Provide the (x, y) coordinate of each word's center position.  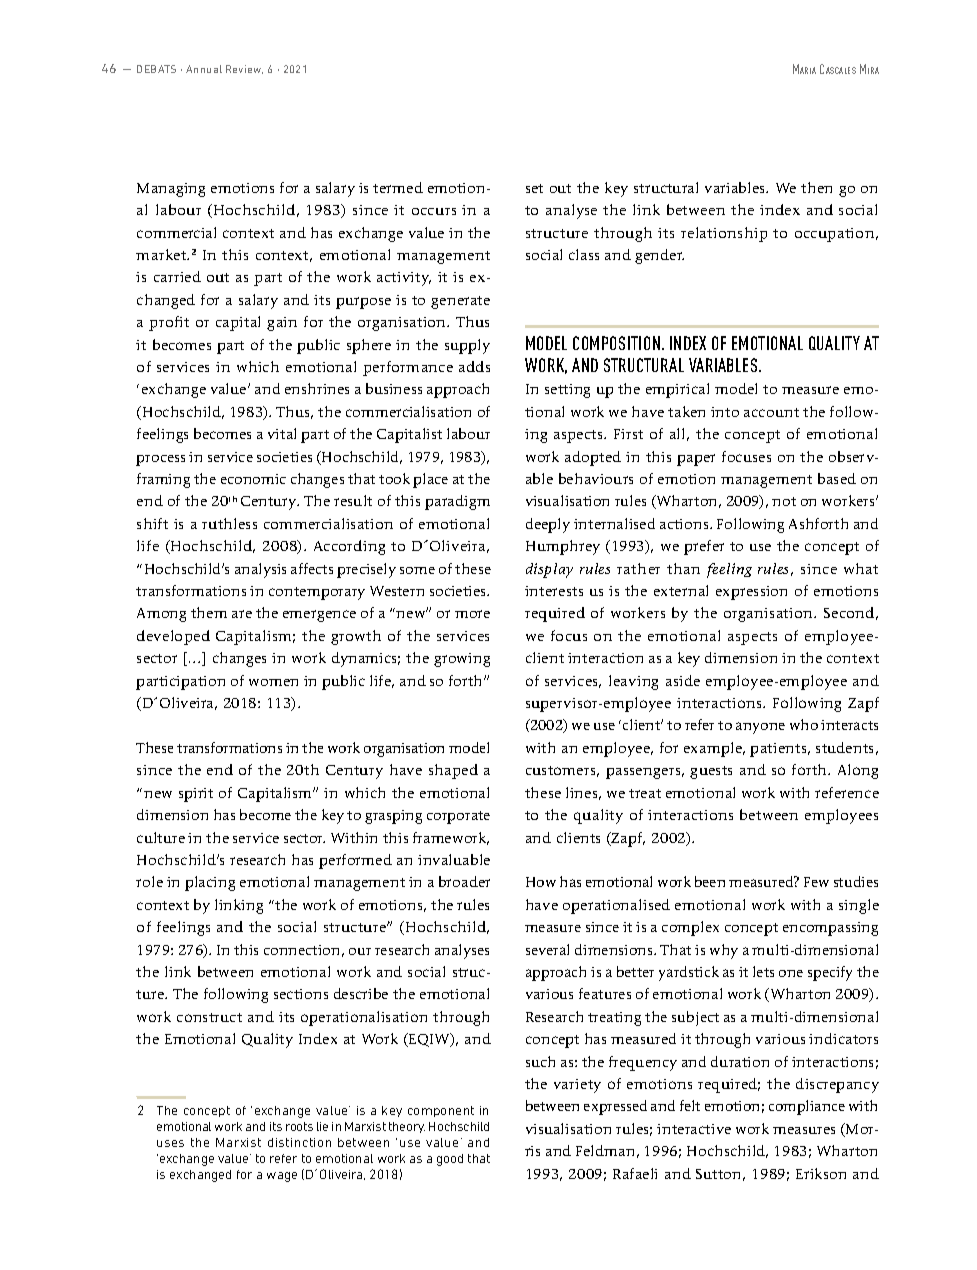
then (816, 187)
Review (244, 69)
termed (398, 187)
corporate (458, 817)
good (450, 1160)
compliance (807, 1107)
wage (282, 1177)
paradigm (457, 502)
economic (253, 479)
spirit (196, 795)
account (771, 412)
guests (711, 772)
